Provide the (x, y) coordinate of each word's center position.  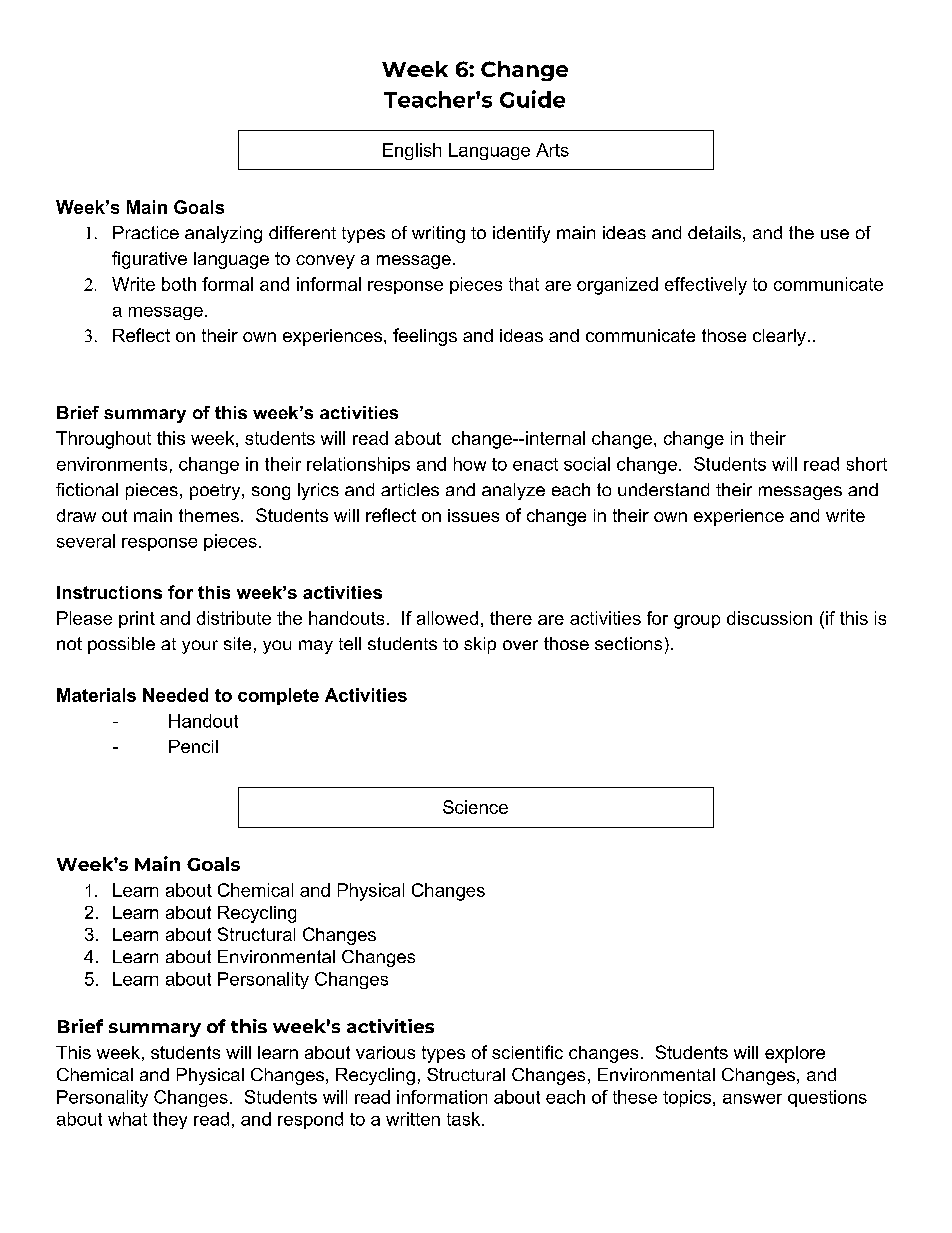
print (137, 619)
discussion (769, 618)
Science (475, 807)
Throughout (103, 440)
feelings (425, 337)
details (714, 232)
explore (795, 1054)
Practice (146, 232)
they (170, 1120)
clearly (779, 337)
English (412, 151)
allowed (447, 618)
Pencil (193, 746)
